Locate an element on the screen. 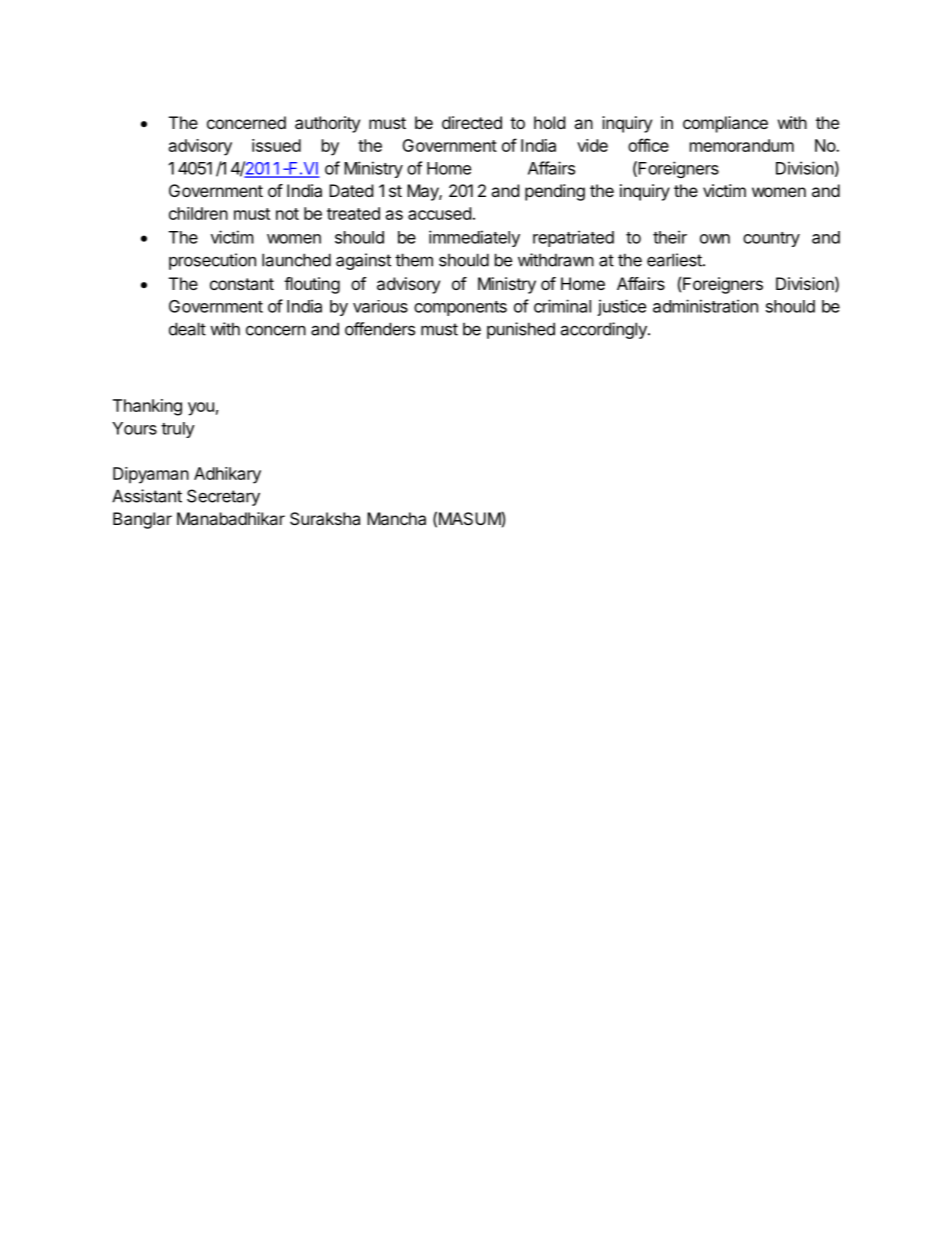  directed is located at coordinates (472, 122).
